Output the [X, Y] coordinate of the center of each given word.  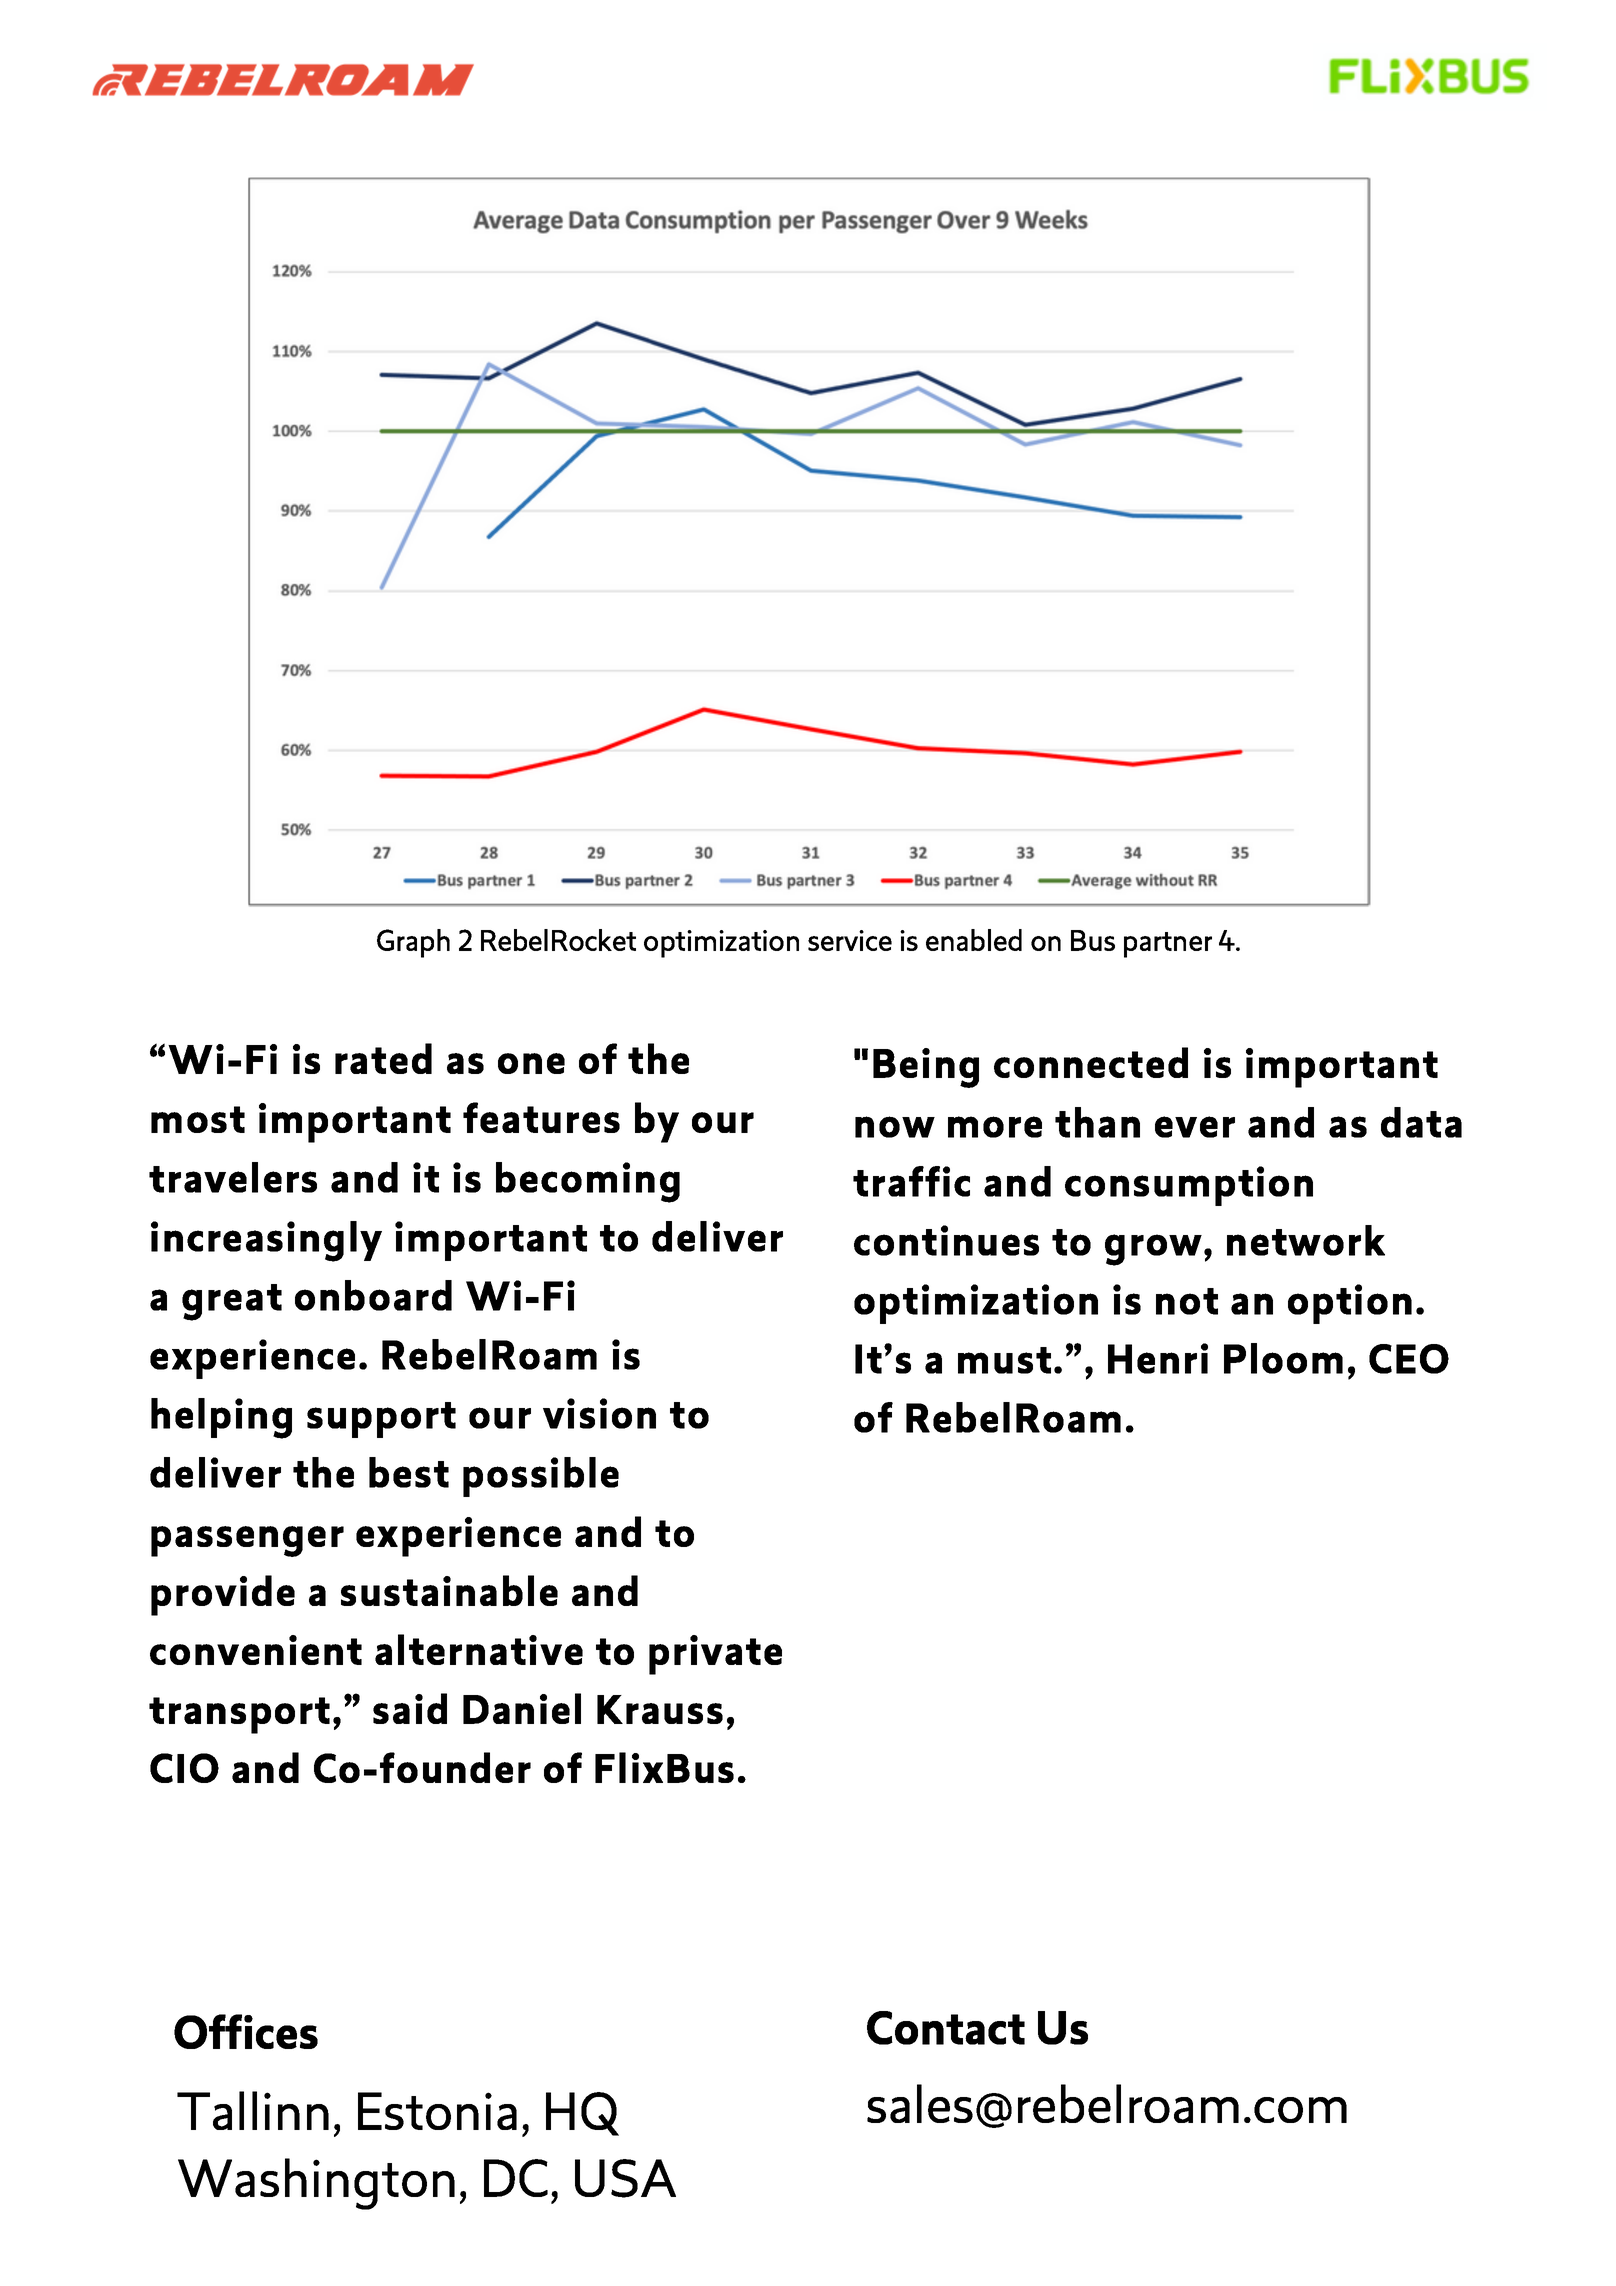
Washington [316, 2184]
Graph [413, 943]
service [850, 940]
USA [625, 2178]
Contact [946, 2028]
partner [1168, 945]
